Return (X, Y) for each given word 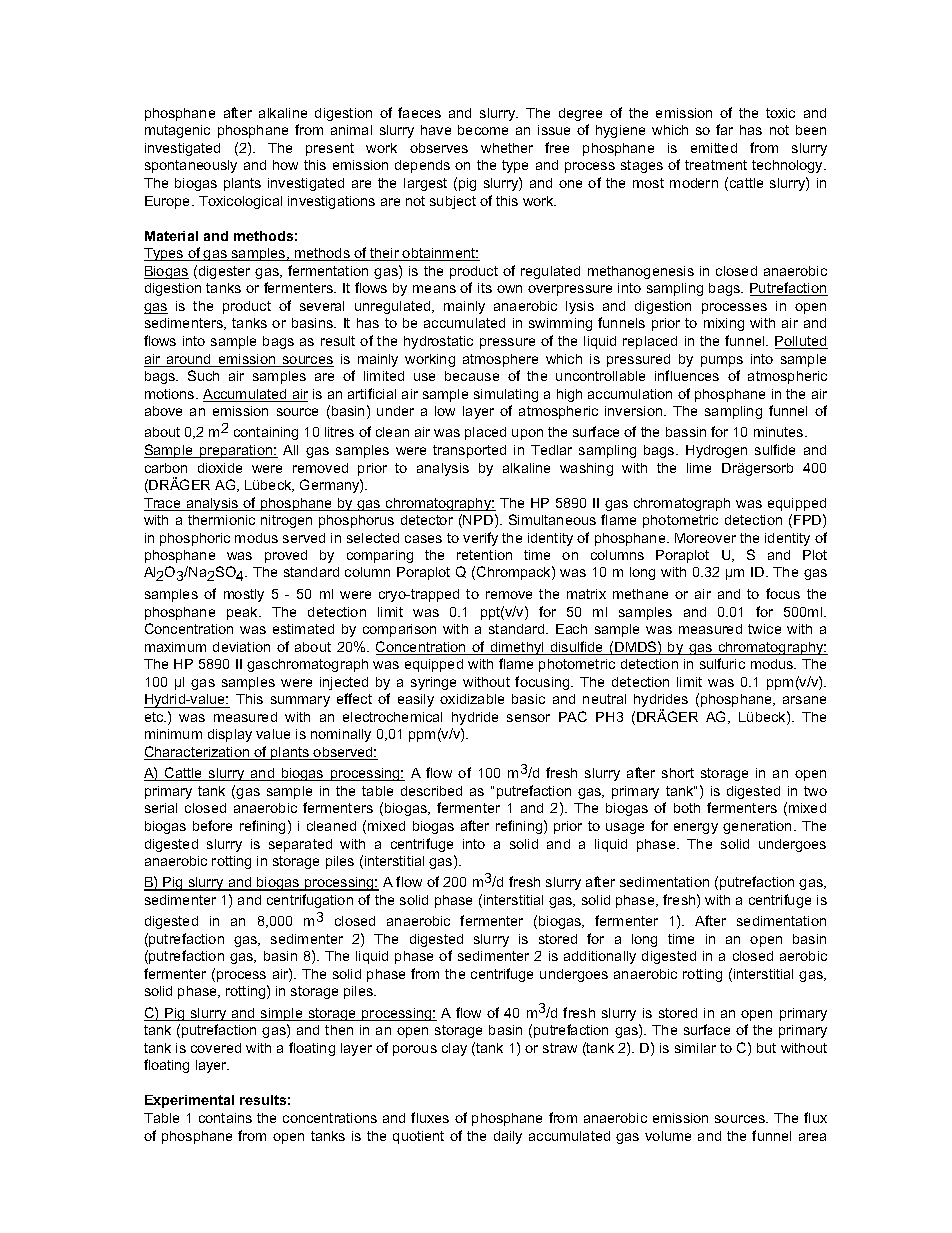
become (483, 130)
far (724, 129)
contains (225, 1118)
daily (508, 1137)
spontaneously (191, 166)
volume (668, 1136)
